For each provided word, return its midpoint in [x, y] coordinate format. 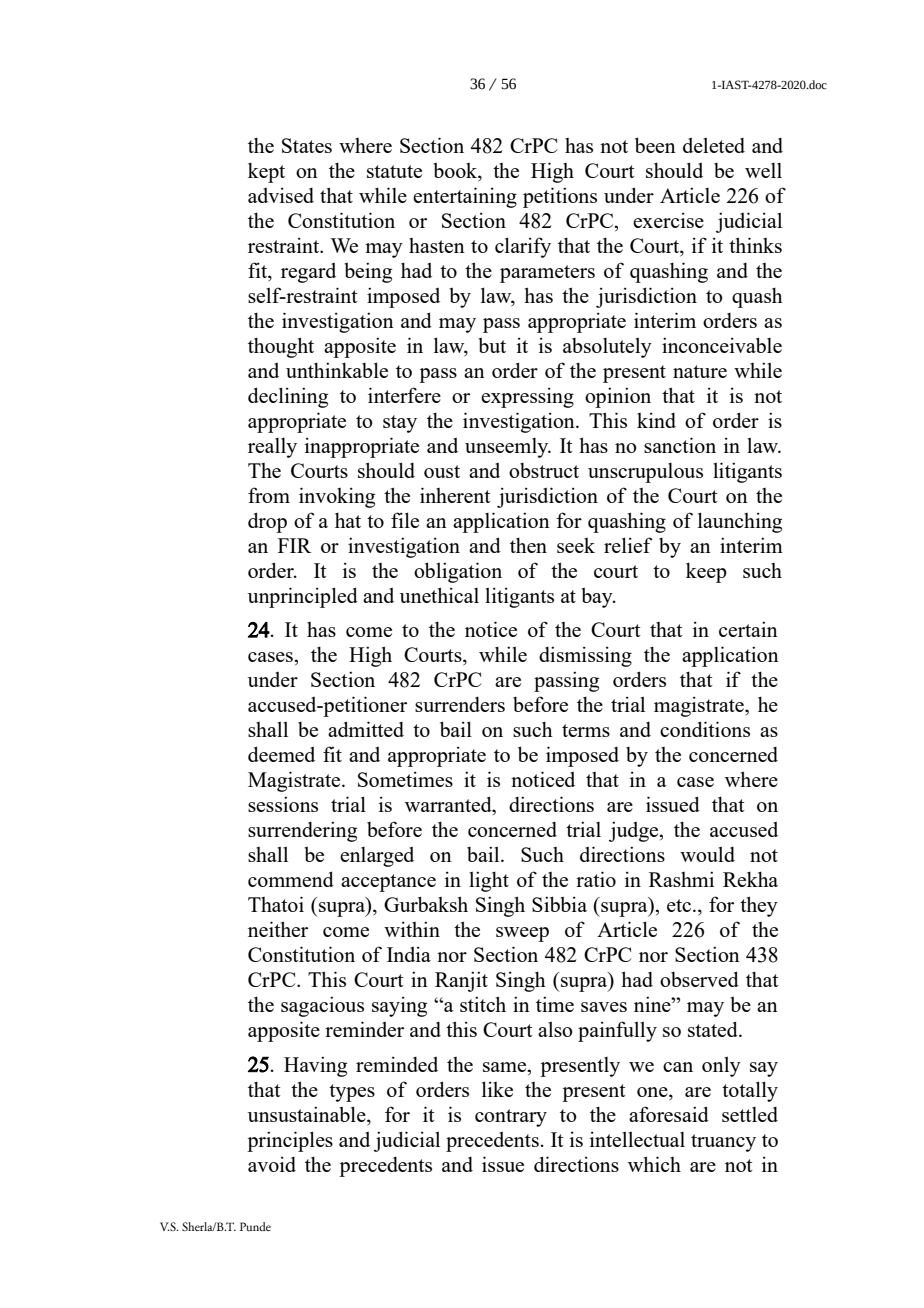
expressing [527, 397]
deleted [714, 145]
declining [288, 397]
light [489, 881]
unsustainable [308, 1114]
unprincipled [303, 597]
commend [291, 879]
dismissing [585, 656]
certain [748, 629]
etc [680, 905]
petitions [560, 197]
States [307, 145]
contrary [511, 1118]
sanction [680, 445]
